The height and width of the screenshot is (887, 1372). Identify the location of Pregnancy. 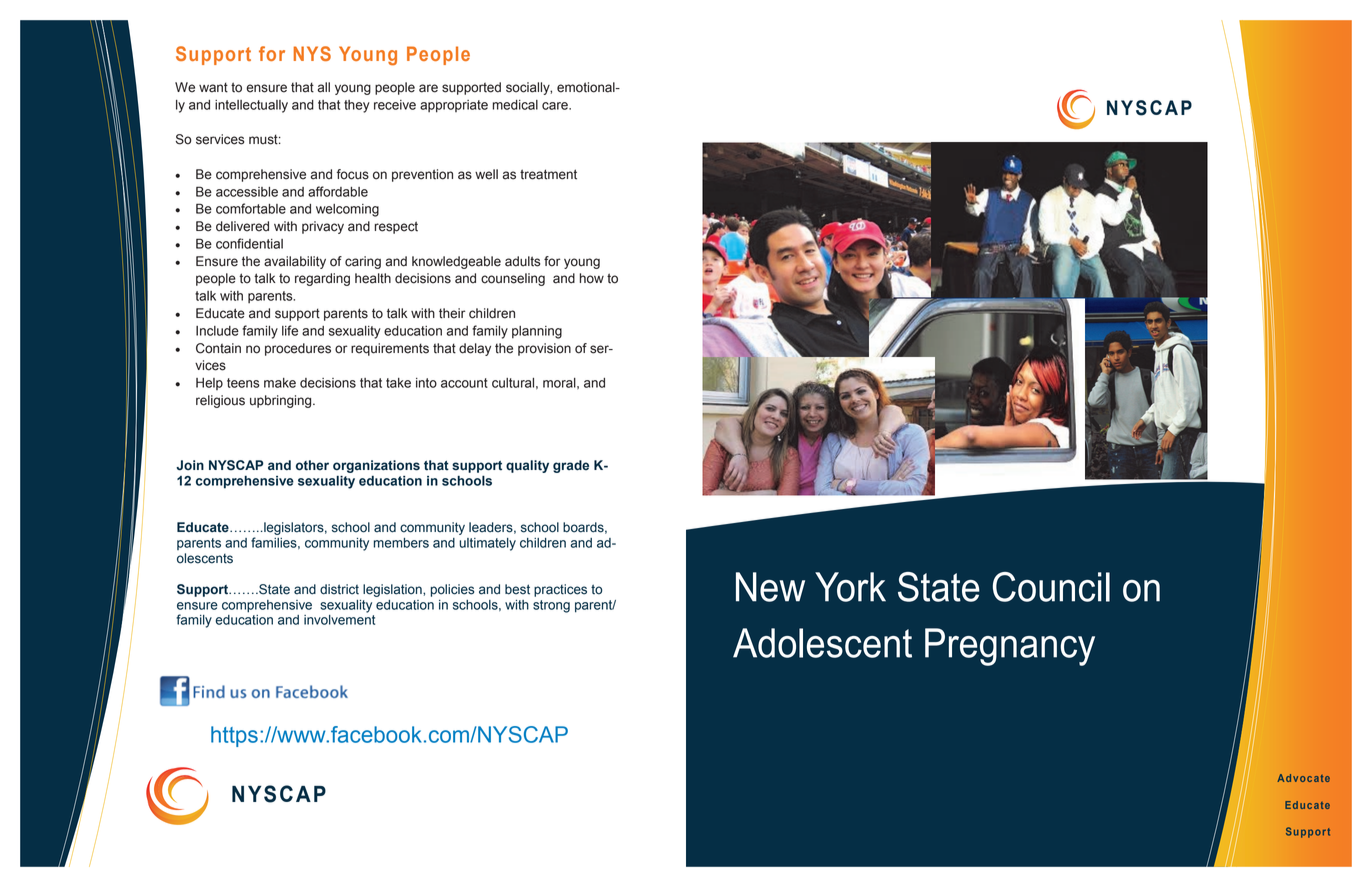
(1010, 647).
